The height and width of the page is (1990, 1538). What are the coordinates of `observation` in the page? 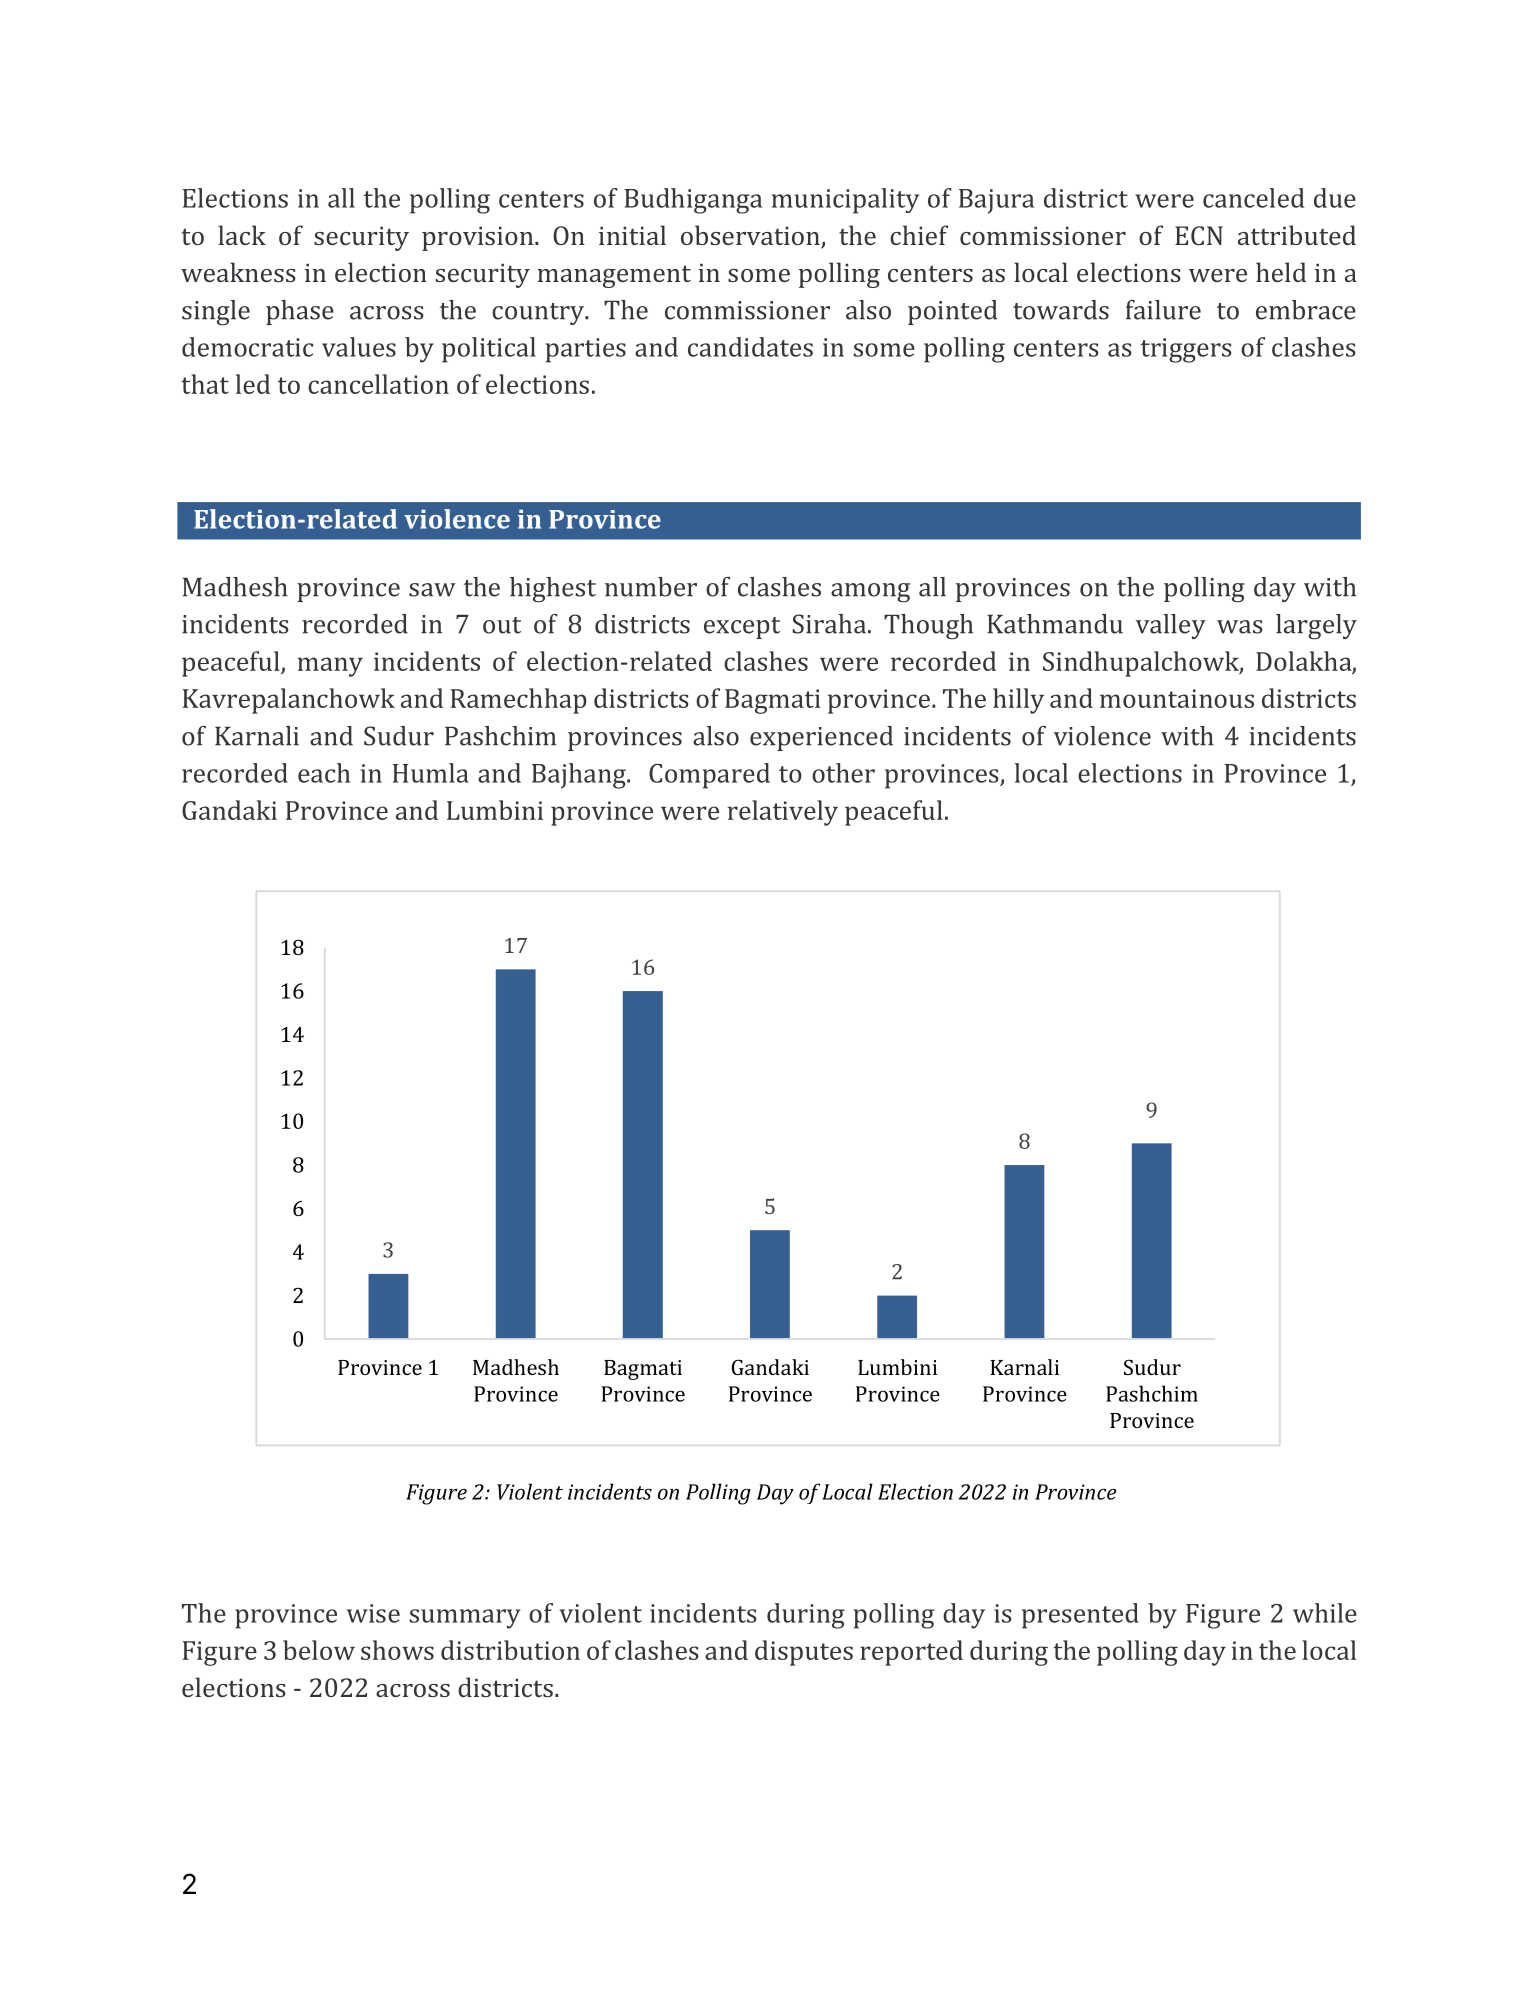 It's located at (751, 236).
